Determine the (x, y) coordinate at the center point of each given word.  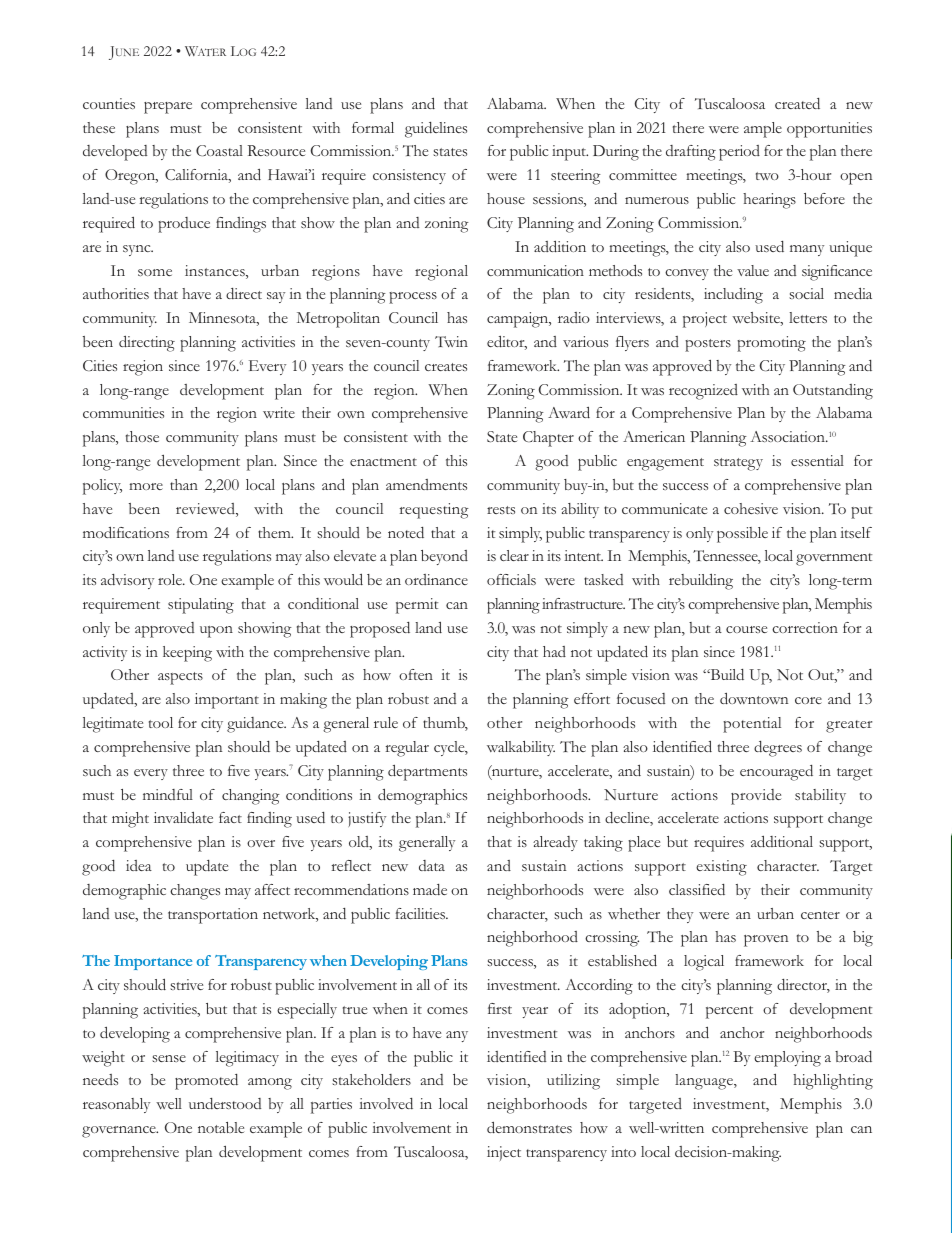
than (184, 484)
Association (788, 436)
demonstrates (529, 1127)
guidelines (436, 130)
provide (756, 797)
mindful (168, 794)
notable (221, 1127)
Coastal (219, 150)
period (739, 153)
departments (427, 773)
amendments (426, 484)
